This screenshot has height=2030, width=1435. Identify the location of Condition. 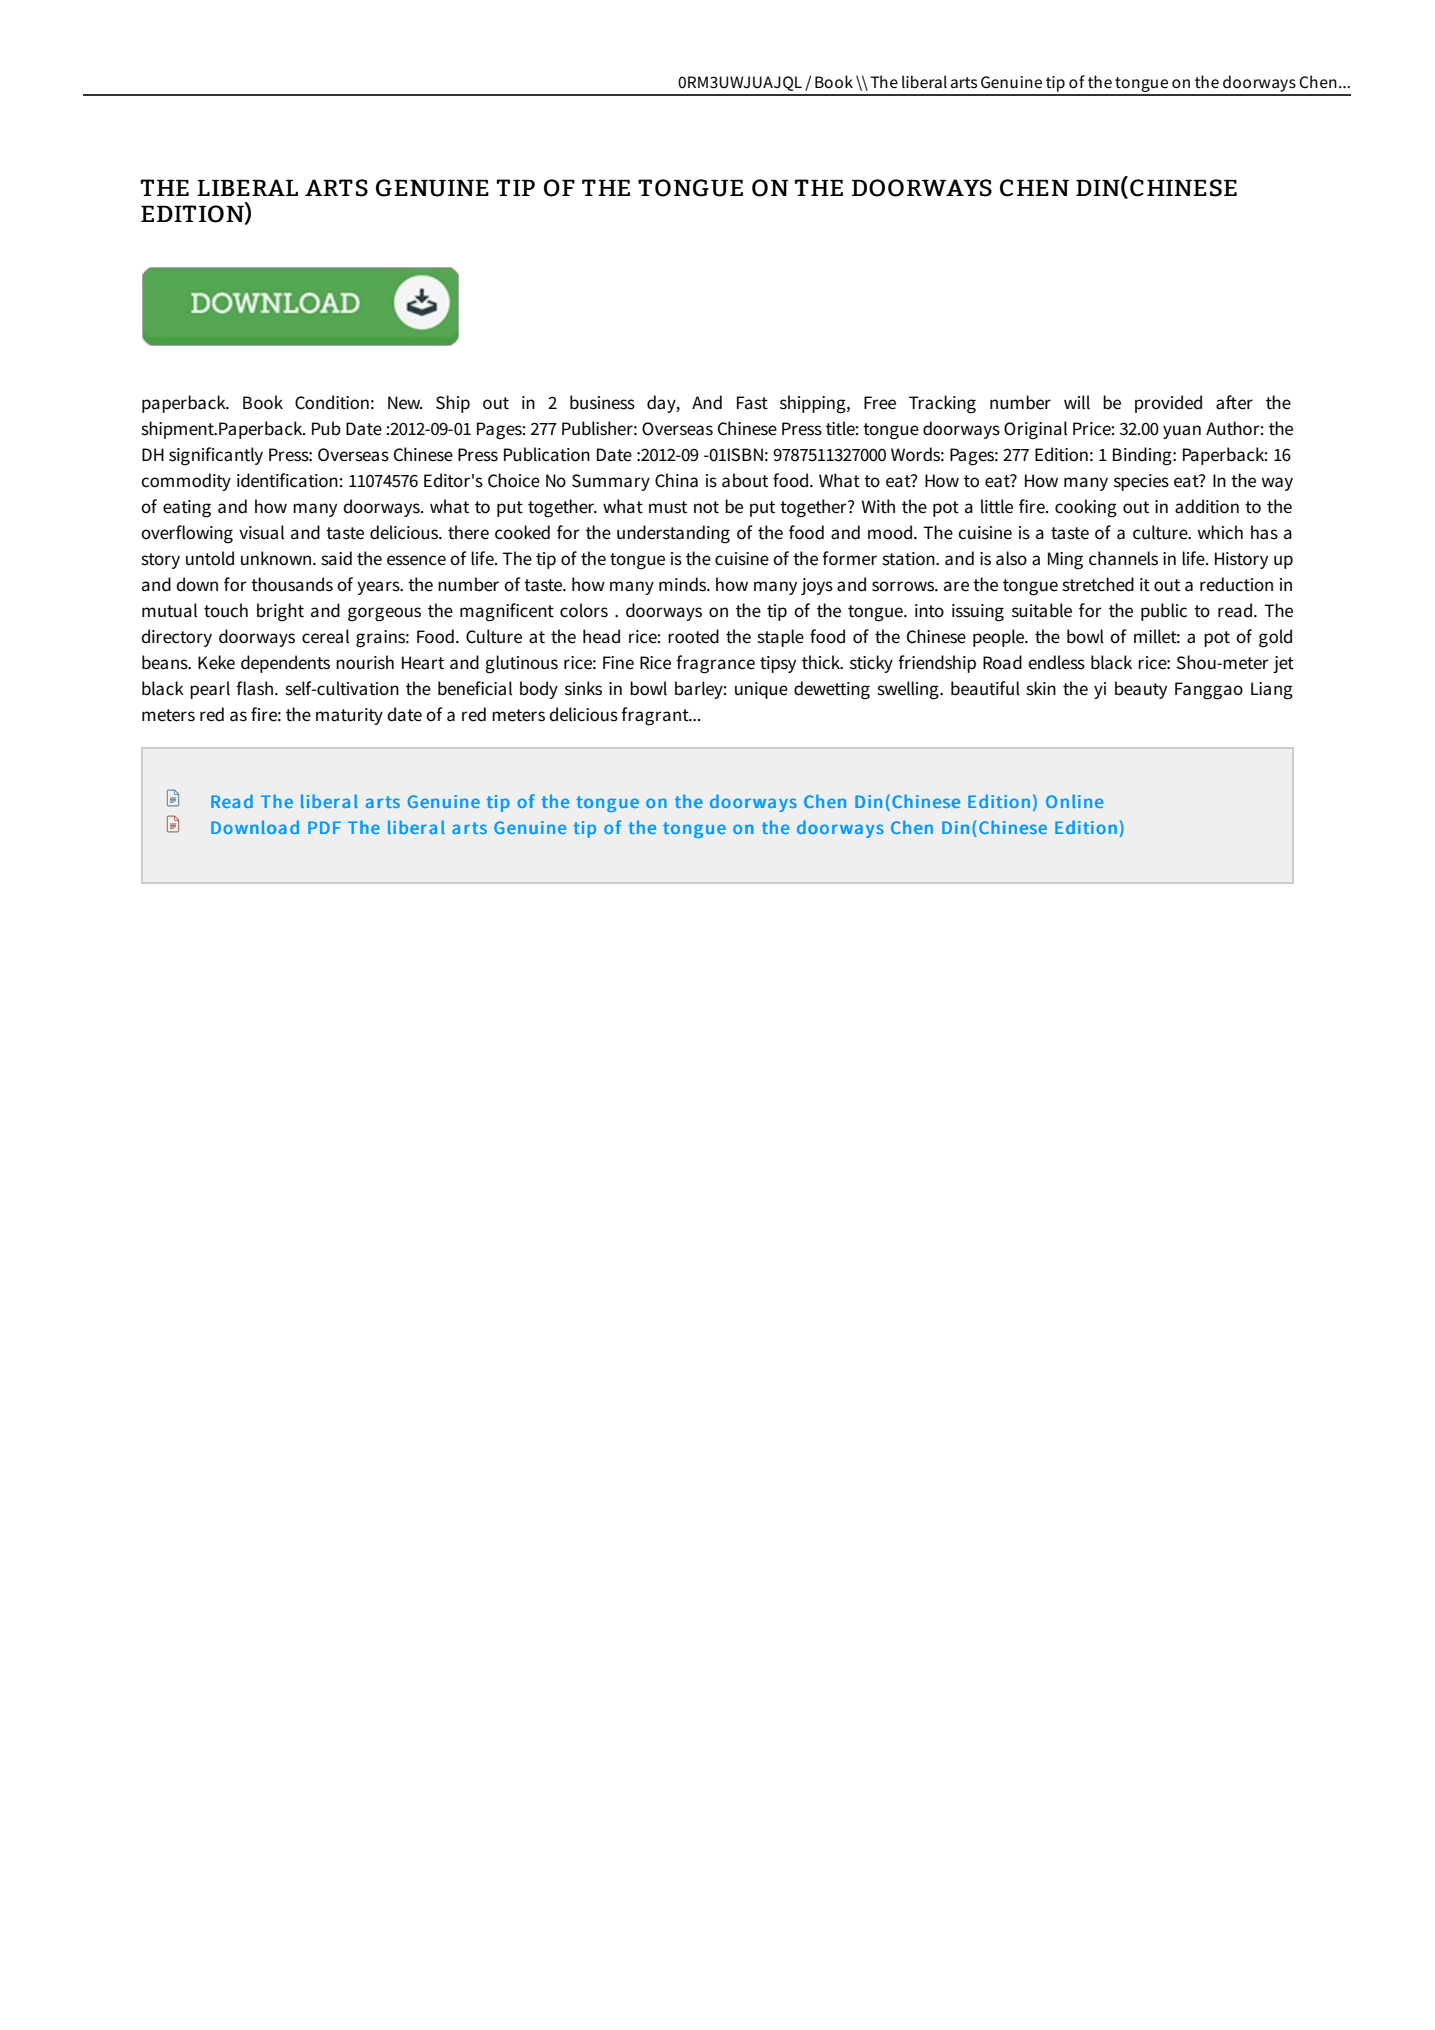
(332, 402).
